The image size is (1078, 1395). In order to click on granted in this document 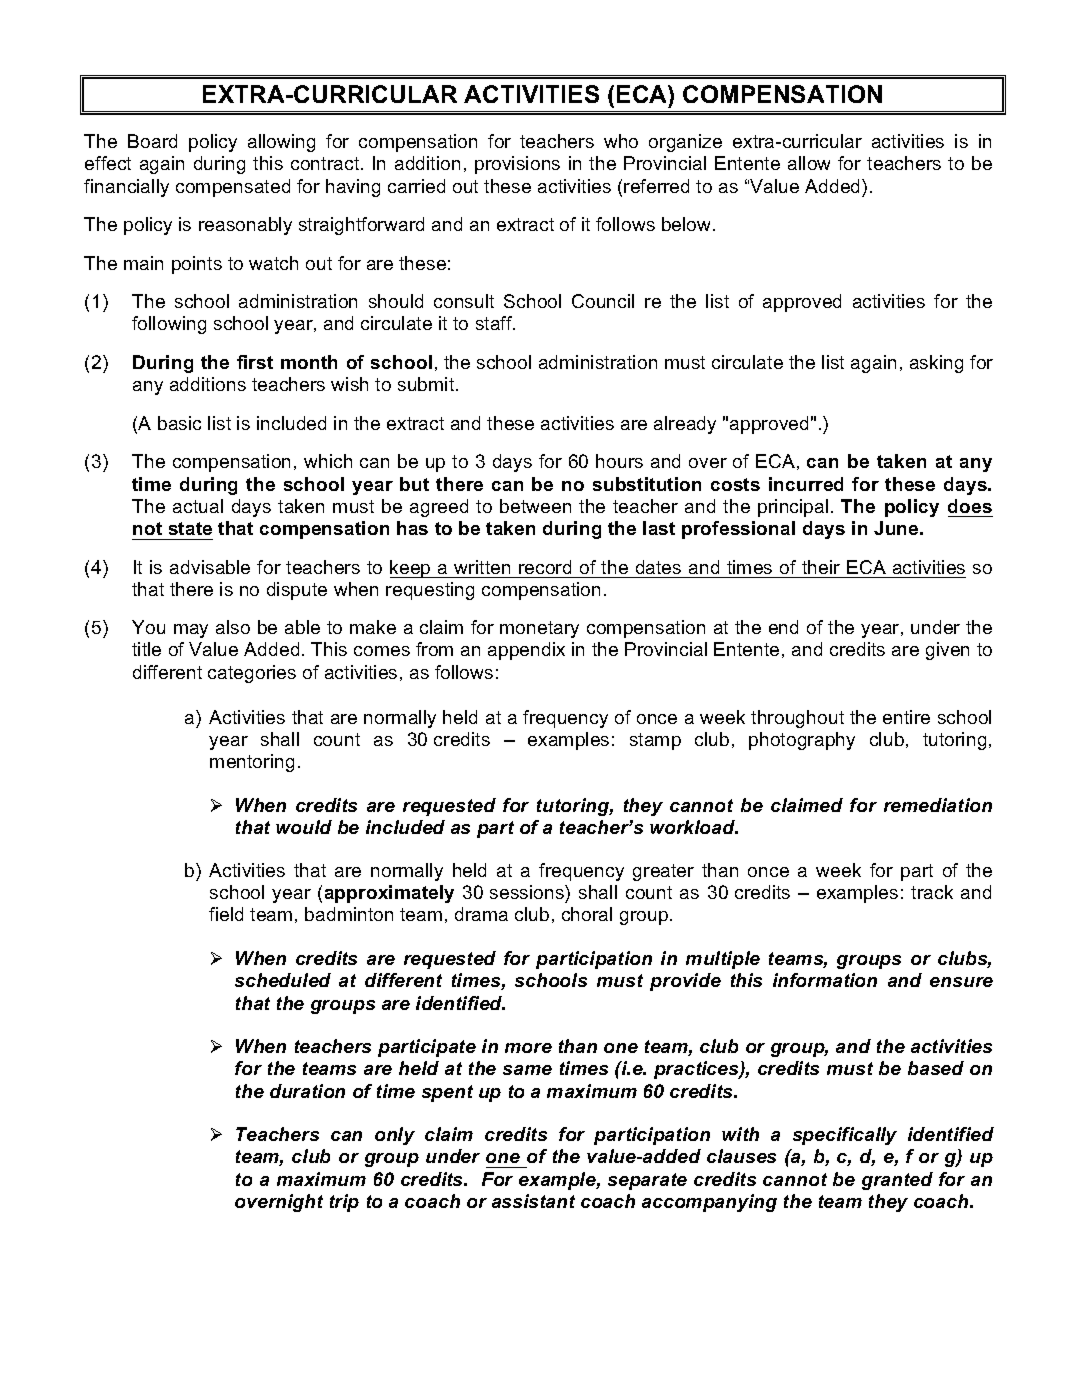, I will do `click(897, 1181)`.
